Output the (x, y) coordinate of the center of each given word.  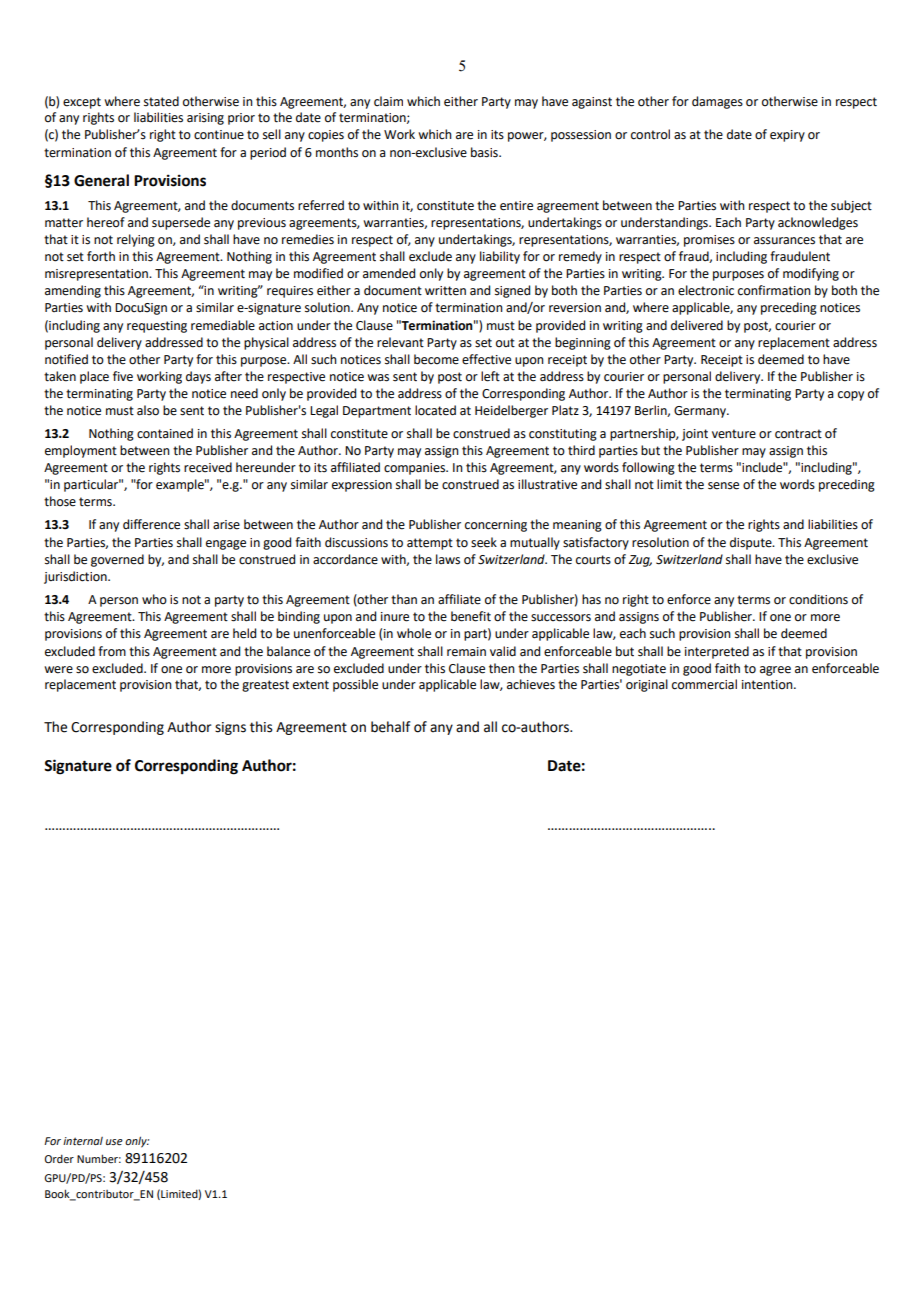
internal (83, 1141)
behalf (390, 727)
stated (161, 101)
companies (416, 469)
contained (165, 433)
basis (485, 152)
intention (768, 685)
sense (723, 486)
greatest (265, 686)
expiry (787, 136)
